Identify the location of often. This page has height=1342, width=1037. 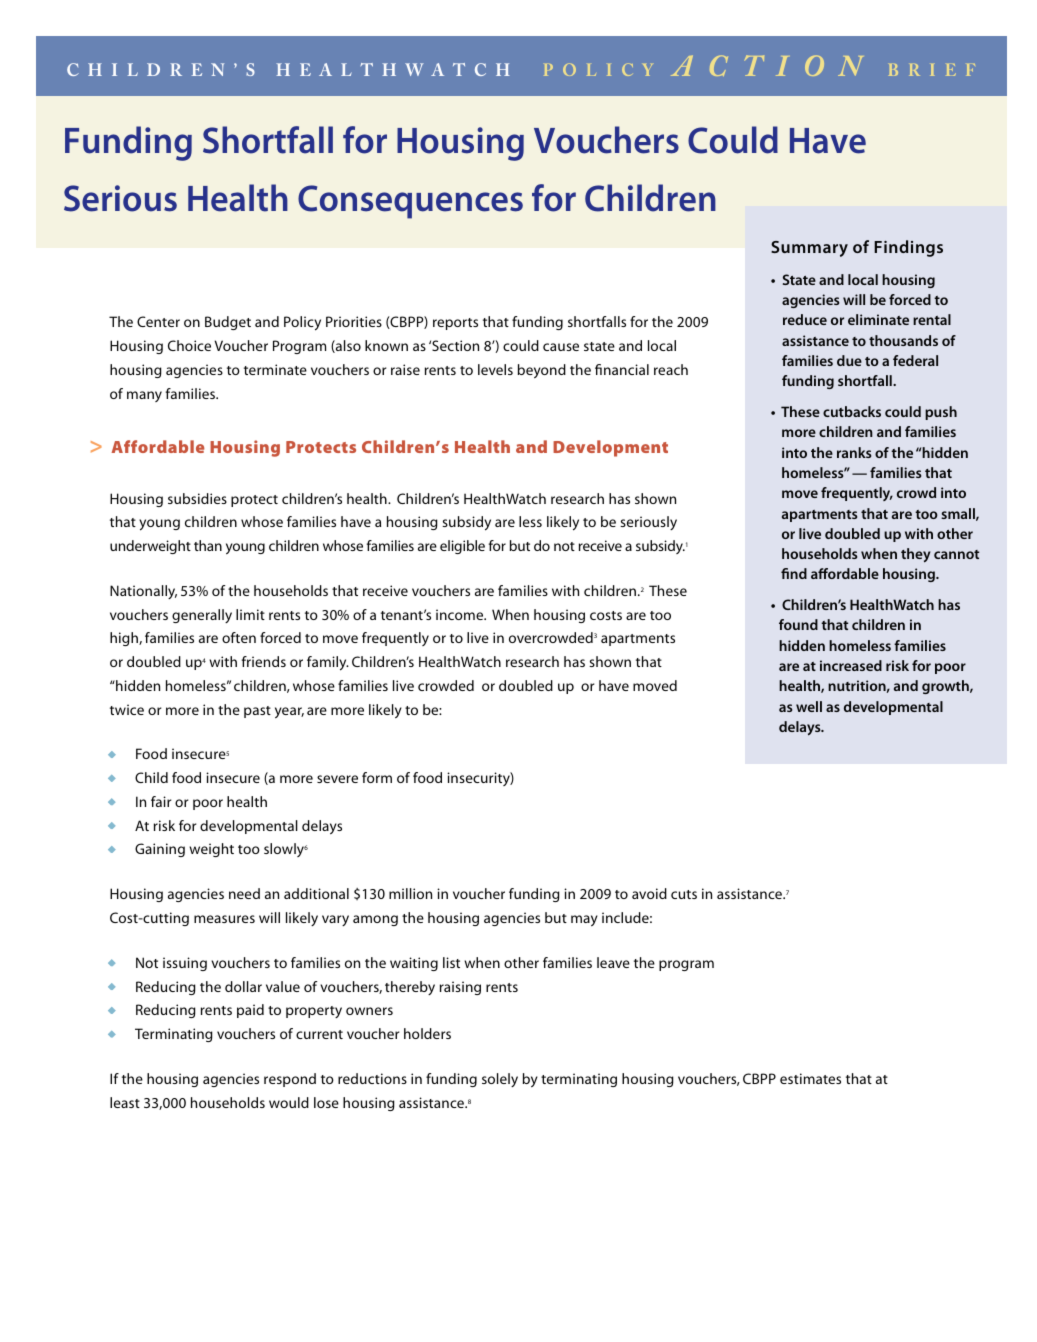
(239, 637).
